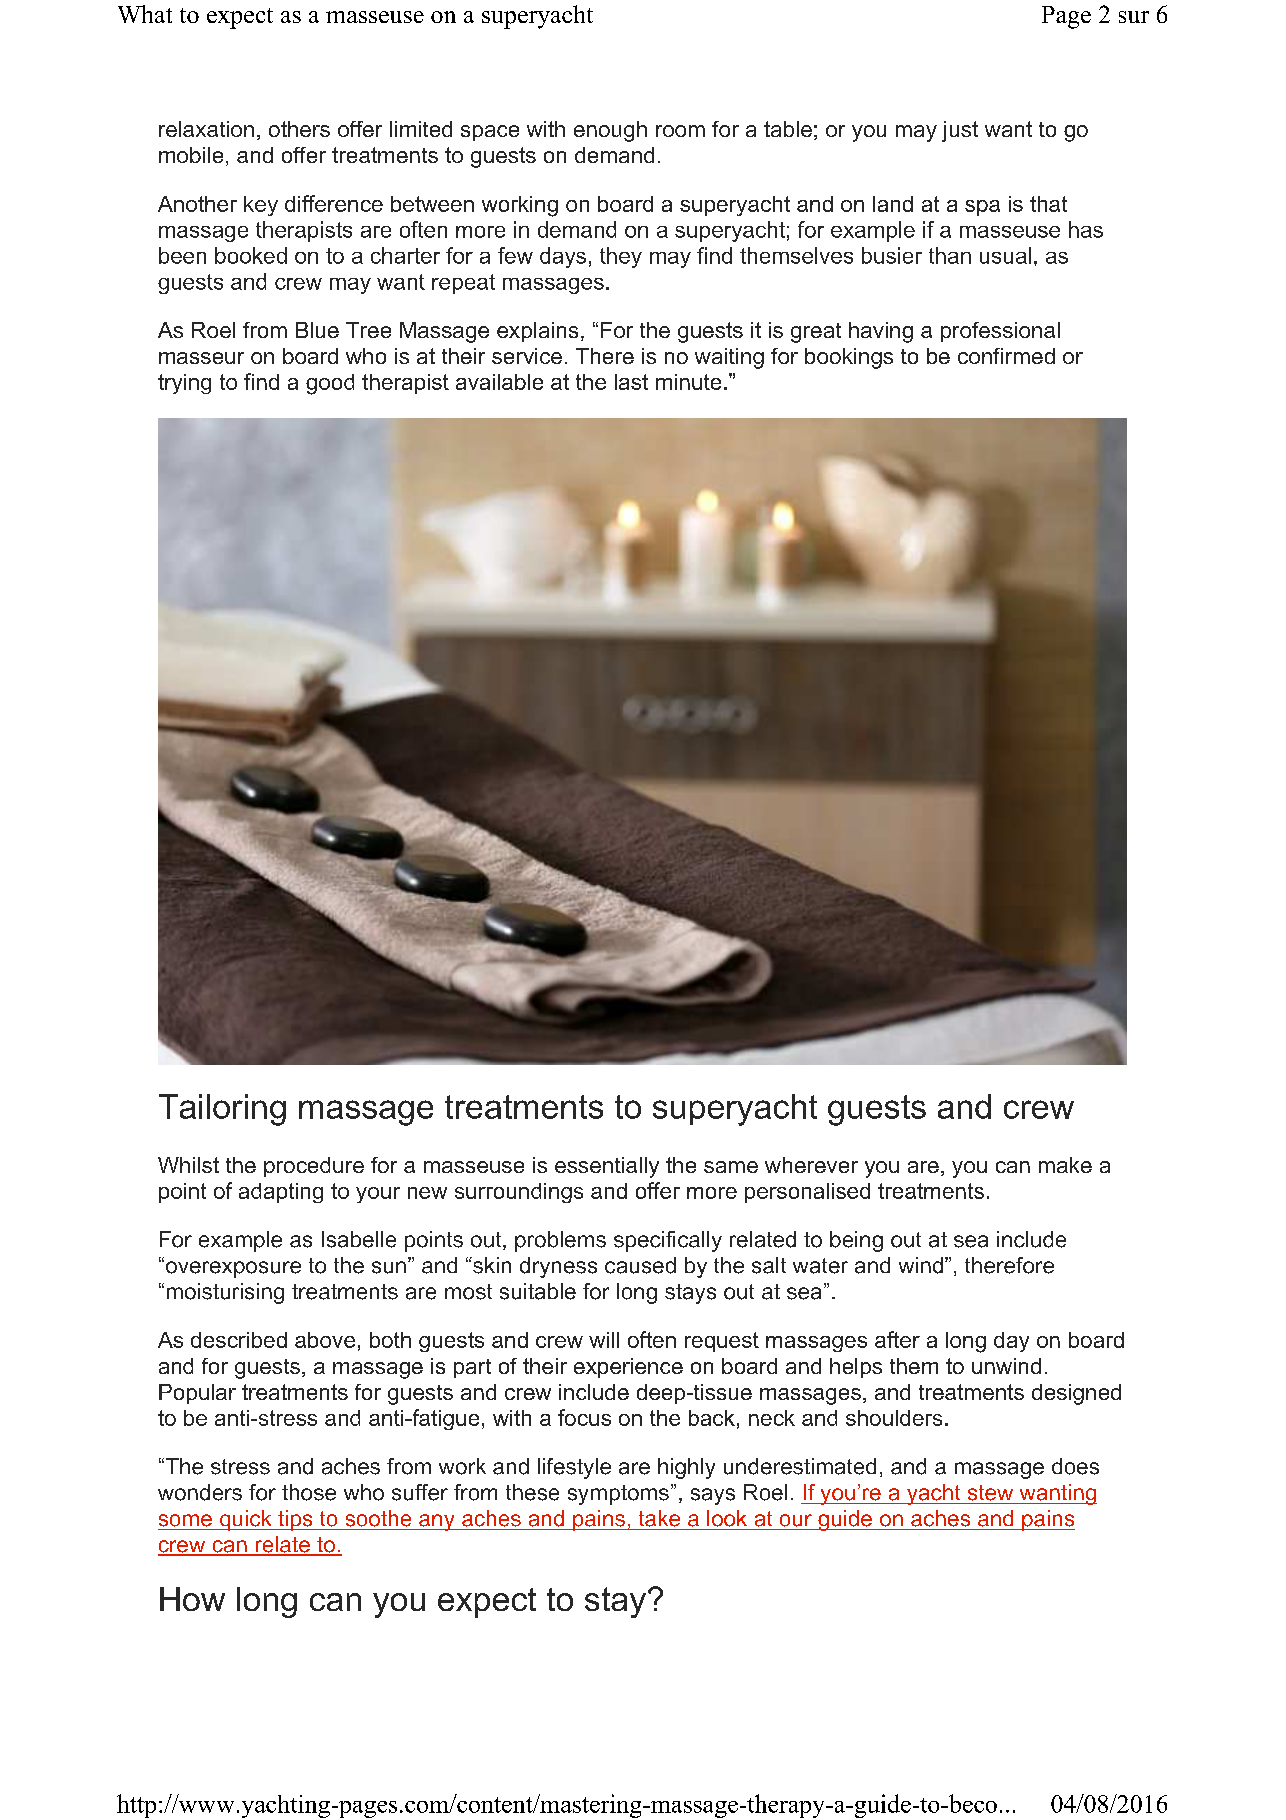  I want to click on essentially, so click(607, 1167).
